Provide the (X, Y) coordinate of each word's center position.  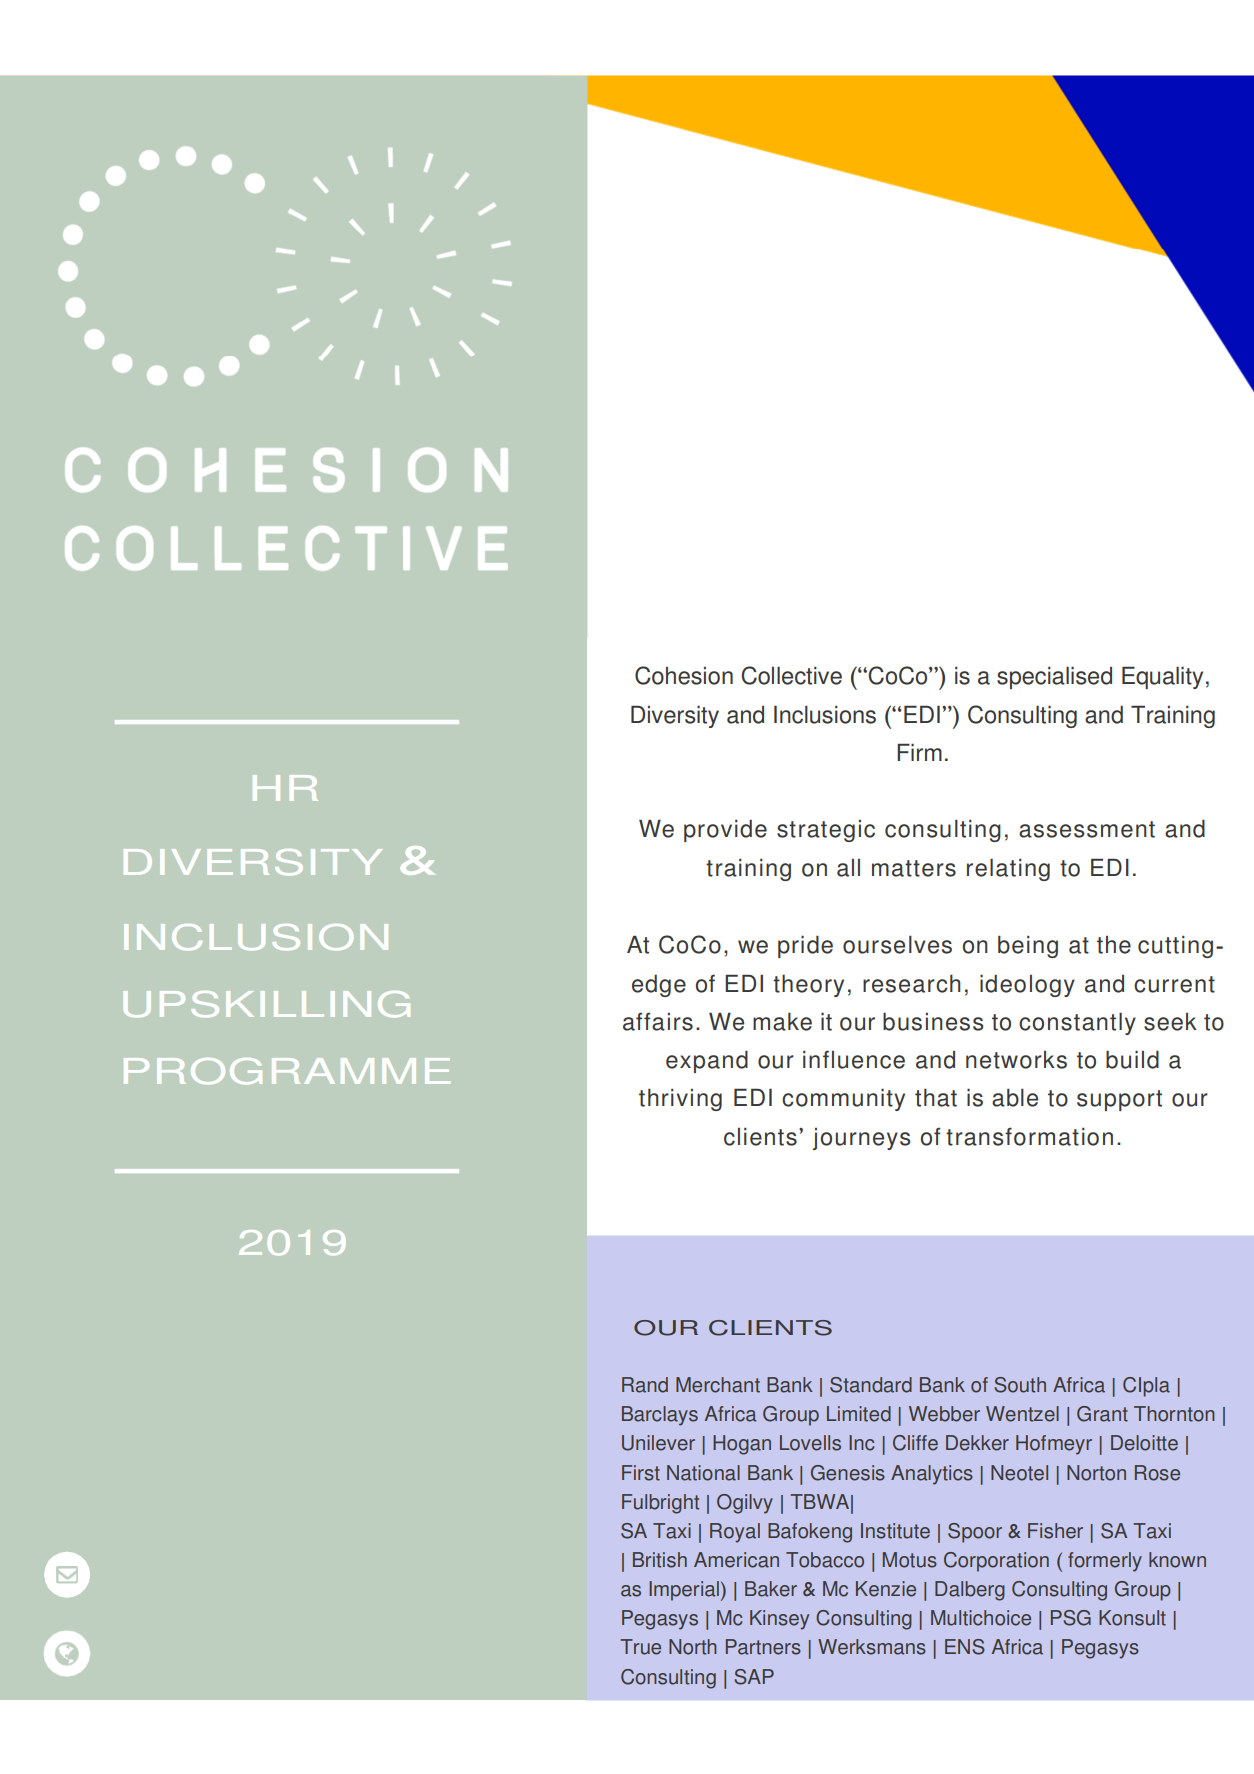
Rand (645, 1385)
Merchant (718, 1385)
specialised (1054, 677)
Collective (791, 675)
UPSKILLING (267, 1004)
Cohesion (684, 675)
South (1020, 1385)
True (641, 1647)
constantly (1077, 1023)
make (782, 1021)
